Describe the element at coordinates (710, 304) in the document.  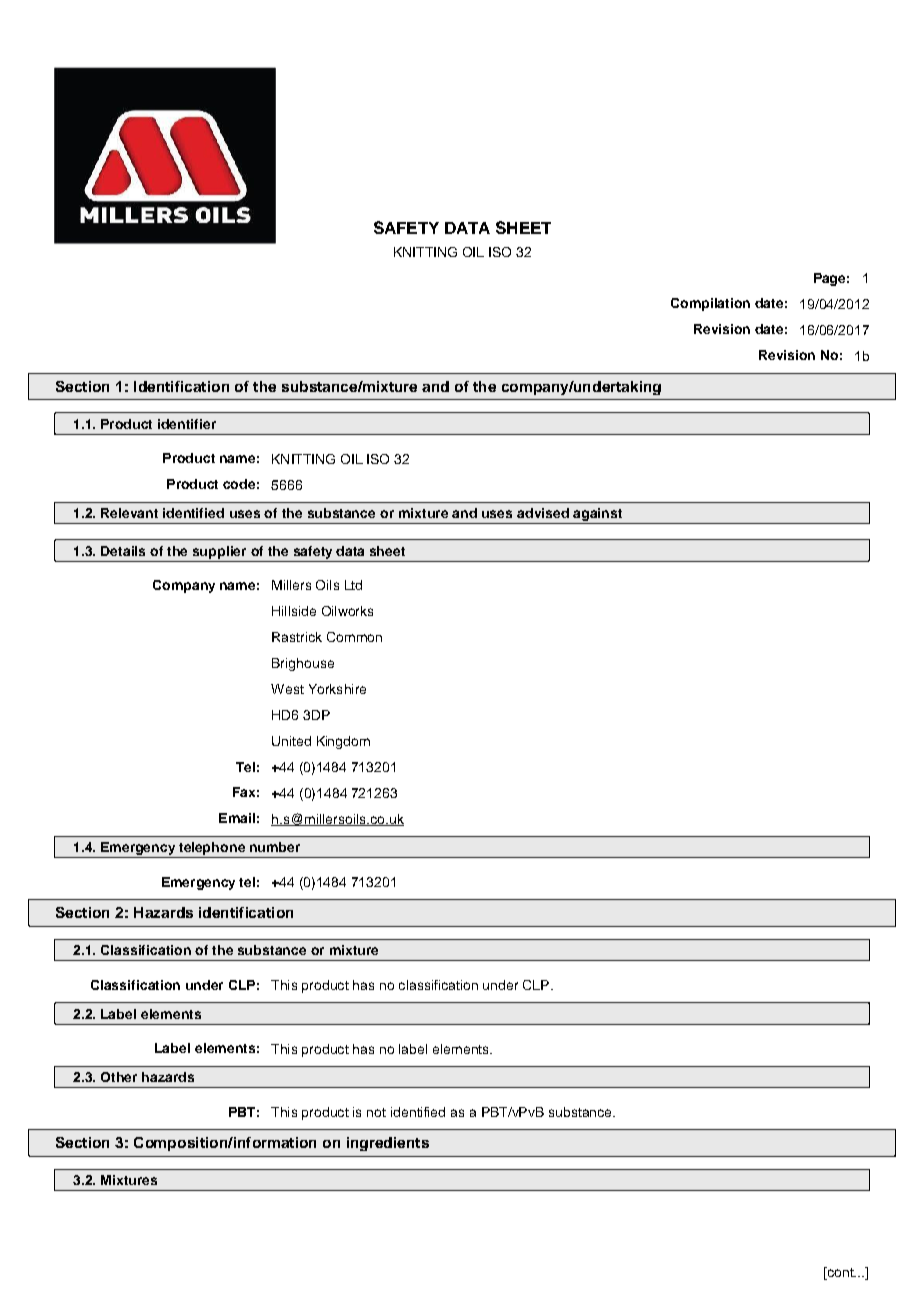
I see `Compilation` at that location.
